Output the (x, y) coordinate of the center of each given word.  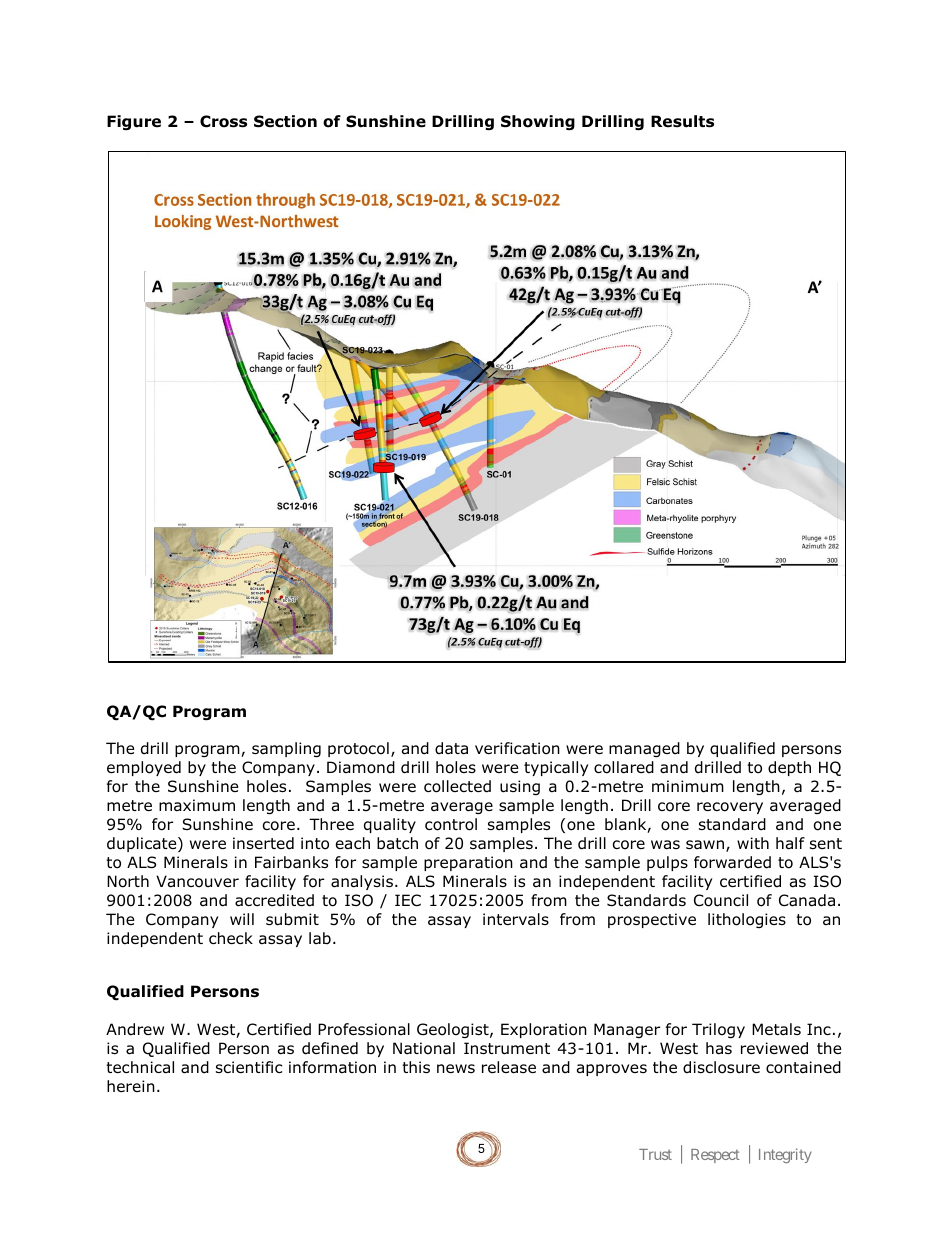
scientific (249, 1067)
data (451, 748)
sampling (286, 749)
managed (644, 749)
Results (682, 121)
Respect (715, 1156)
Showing (538, 122)
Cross (223, 121)
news (456, 1068)
